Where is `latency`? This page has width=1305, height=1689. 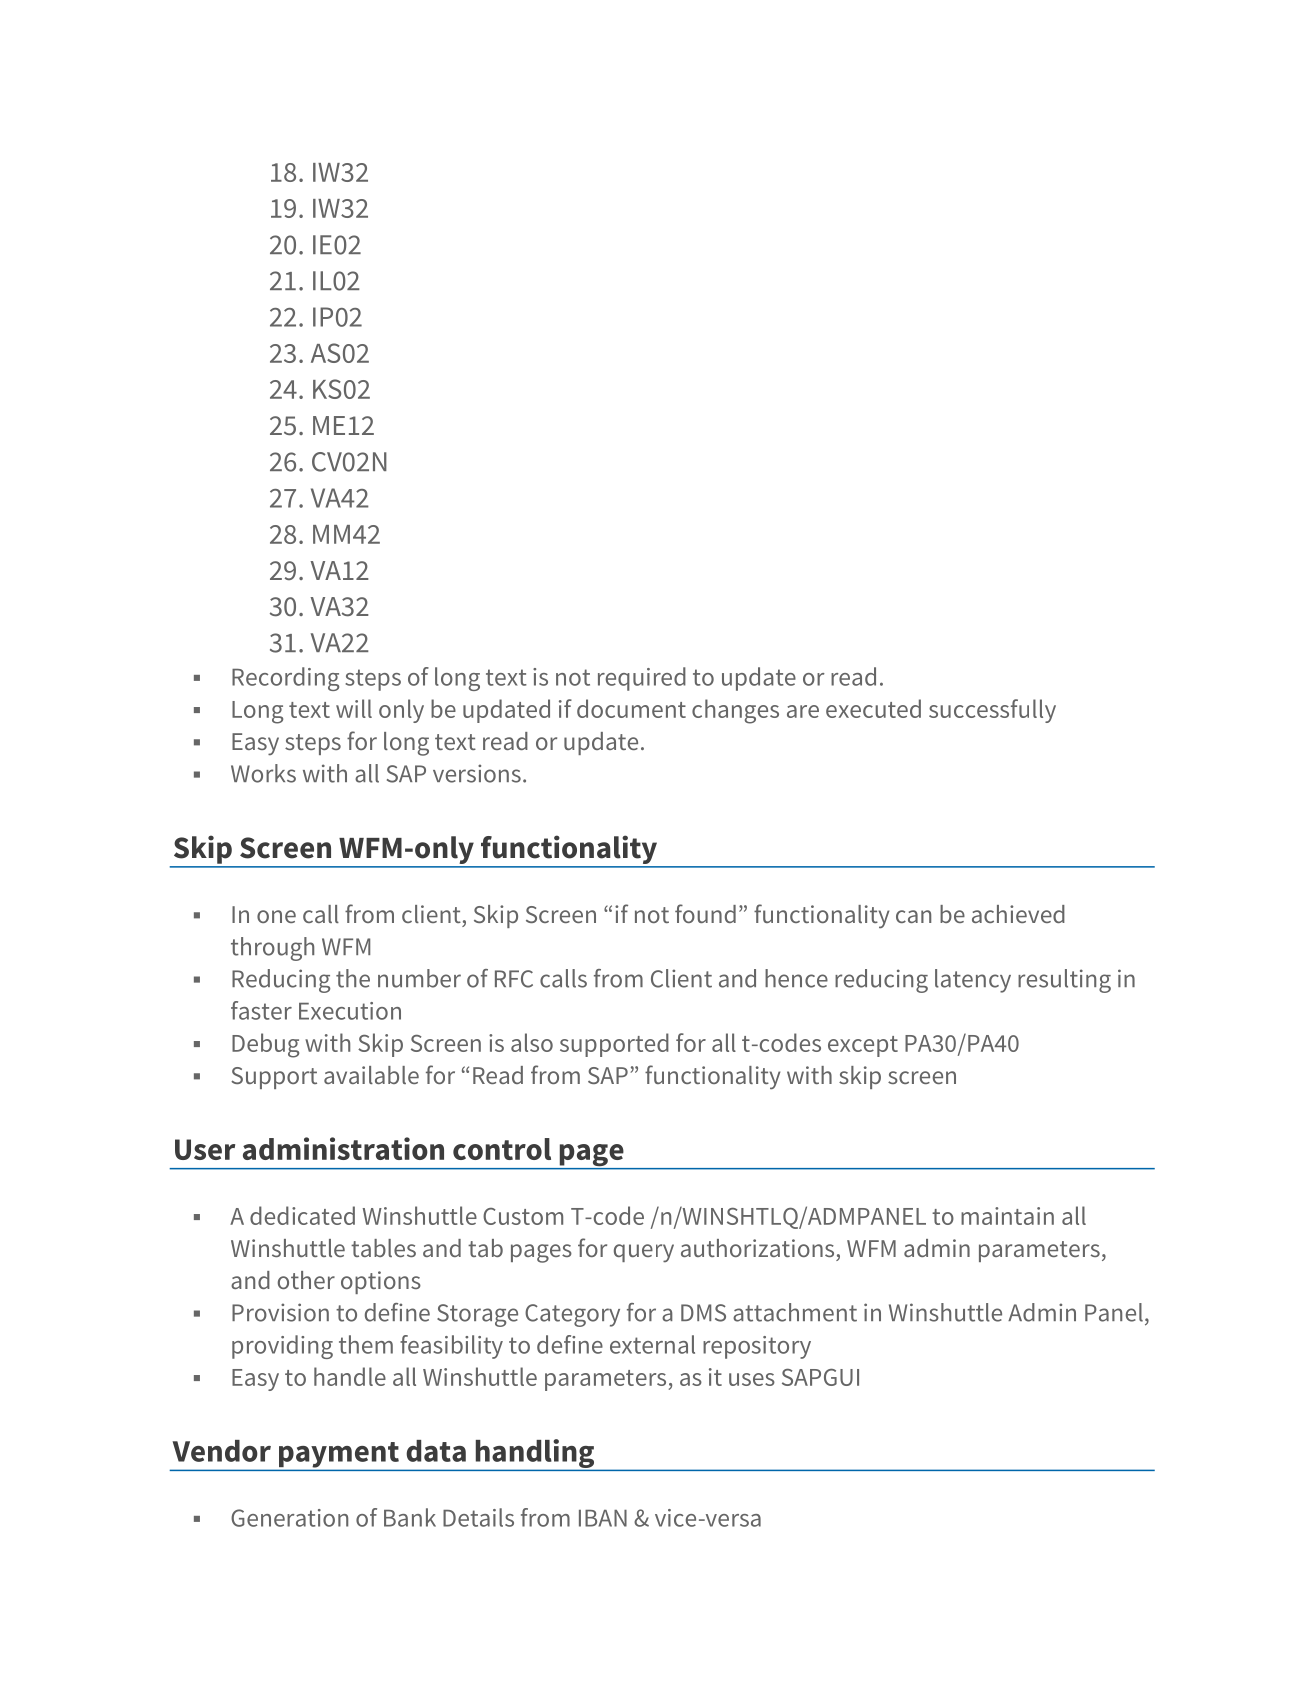
latency is located at coordinates (973, 981).
